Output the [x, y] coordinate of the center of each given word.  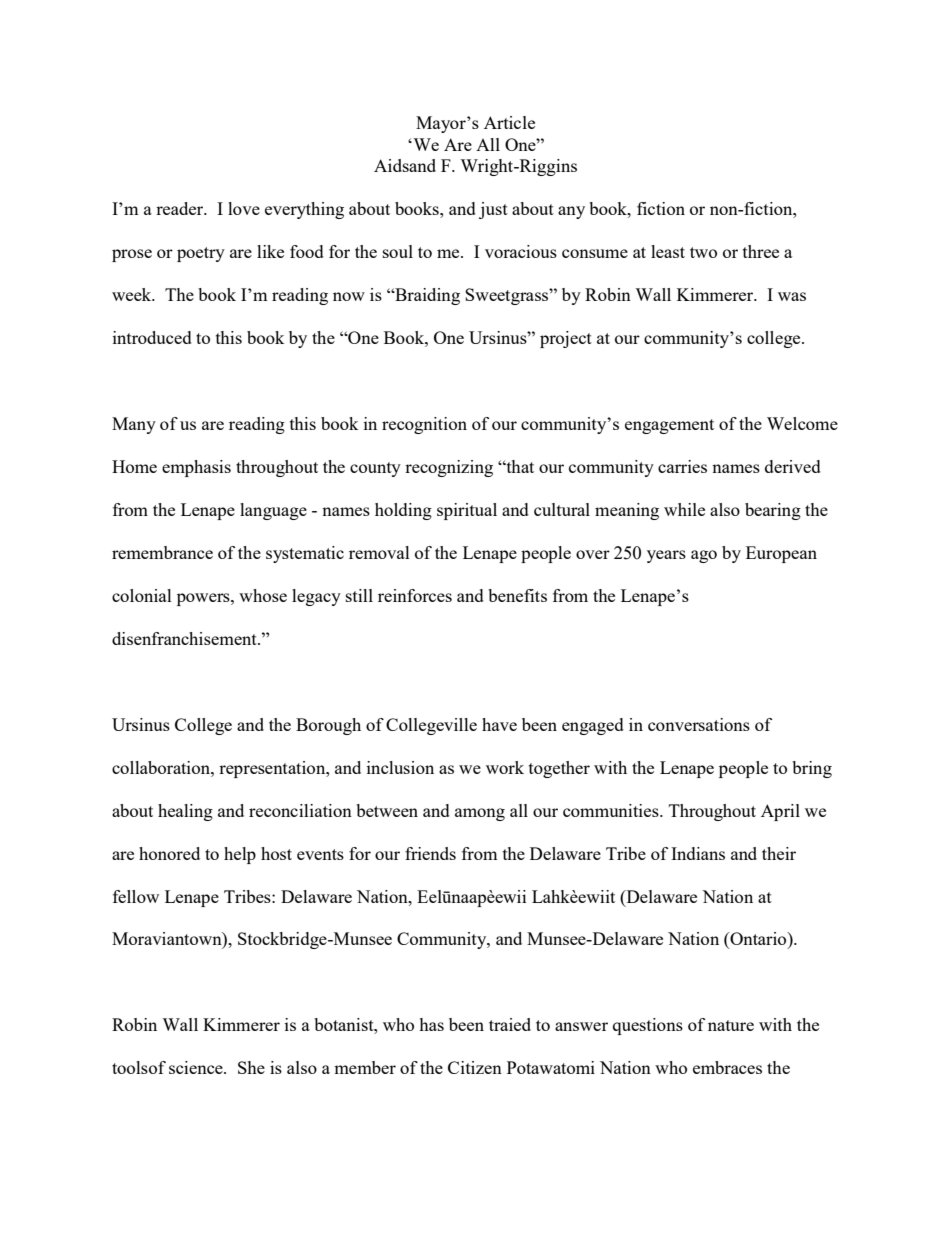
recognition [424, 425]
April [780, 812]
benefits [517, 595]
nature [731, 1025]
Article [509, 122]
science [197, 1067]
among [480, 814]
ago [704, 556]
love [244, 208]
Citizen [475, 1067]
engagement [669, 426]
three [761, 251]
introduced [152, 337]
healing [185, 812]
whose [263, 595]
